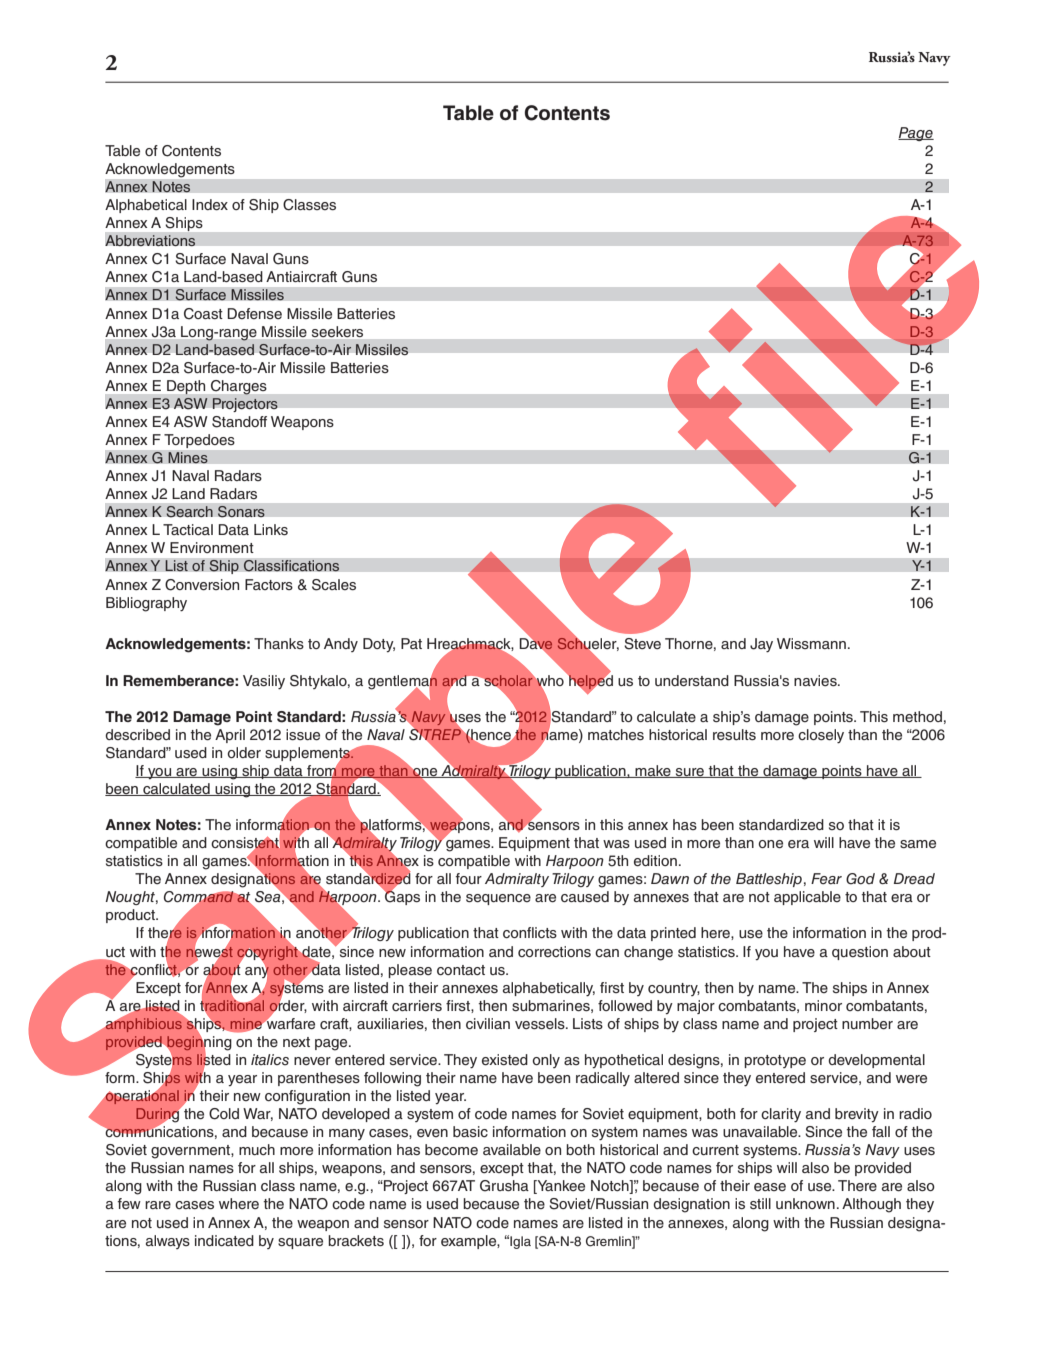 Image resolution: width=1039 pixels, height=1355 pixels. Describe the element at coordinates (210, 205) in the page. I see `Index` at that location.
